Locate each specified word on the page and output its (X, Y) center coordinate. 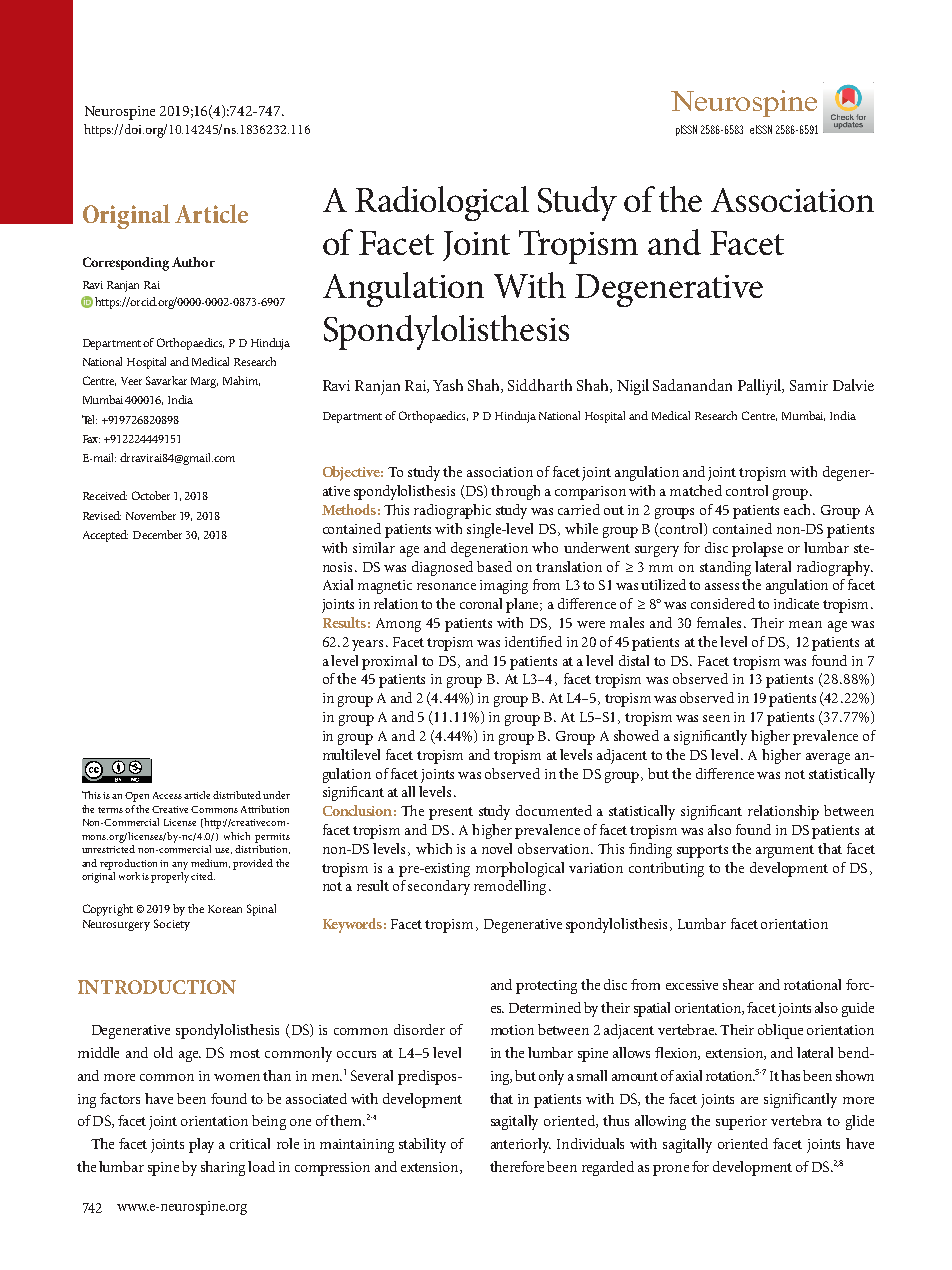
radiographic (452, 511)
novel (497, 848)
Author (193, 262)
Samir (809, 385)
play (201, 1145)
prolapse (757, 549)
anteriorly (521, 1145)
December (157, 534)
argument (785, 851)
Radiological (442, 203)
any (180, 866)
